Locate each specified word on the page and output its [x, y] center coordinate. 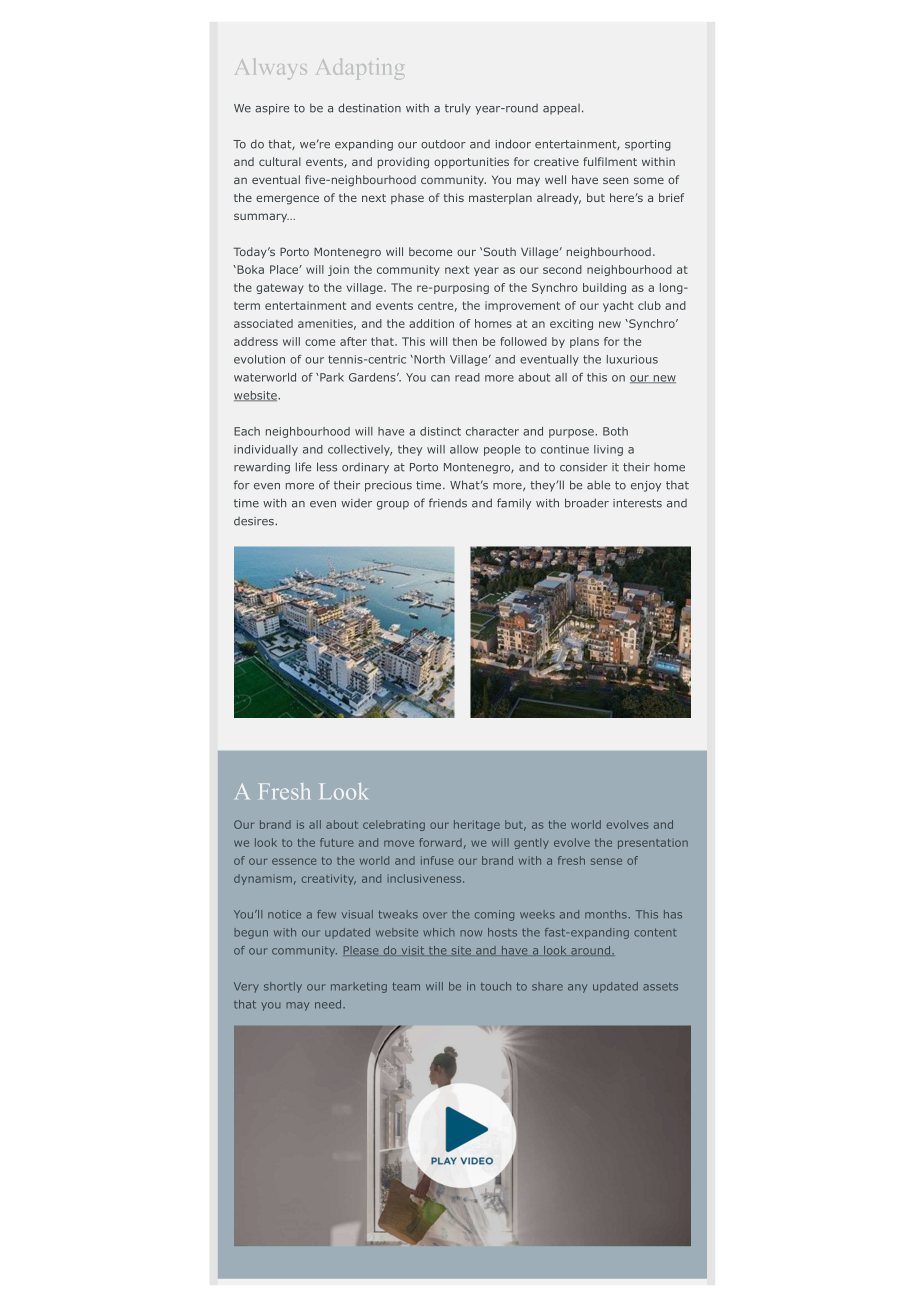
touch [496, 986]
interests [637, 503]
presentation [653, 844]
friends [448, 503]
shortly [283, 987]
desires [255, 521]
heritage [477, 825]
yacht [618, 306]
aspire [272, 109]
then [465, 341]
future [336, 842]
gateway [280, 289]
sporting [648, 145]
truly [458, 109]
